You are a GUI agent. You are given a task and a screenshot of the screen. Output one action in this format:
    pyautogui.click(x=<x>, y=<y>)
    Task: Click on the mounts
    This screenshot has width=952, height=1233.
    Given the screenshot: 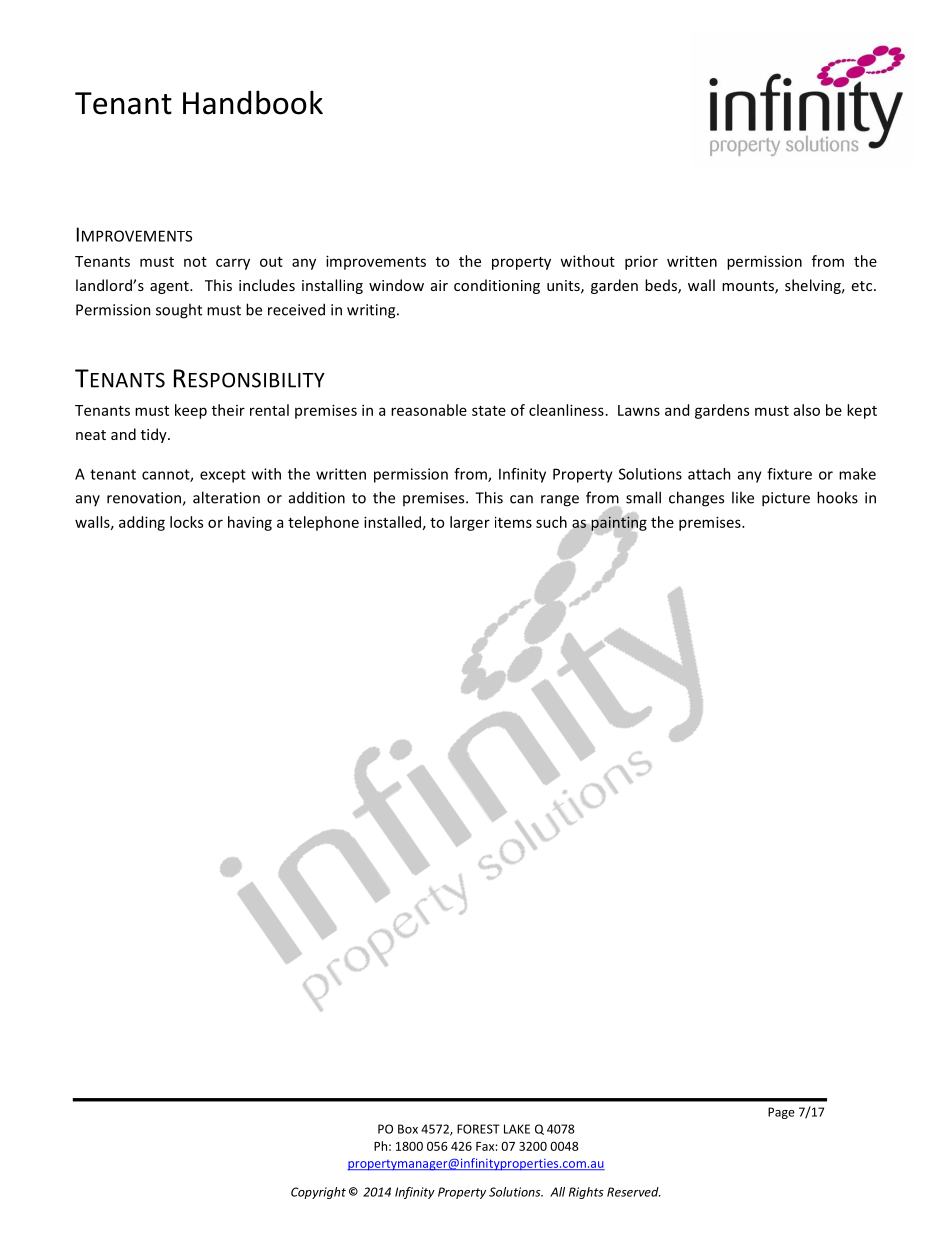 What is the action you would take?
    pyautogui.click(x=749, y=287)
